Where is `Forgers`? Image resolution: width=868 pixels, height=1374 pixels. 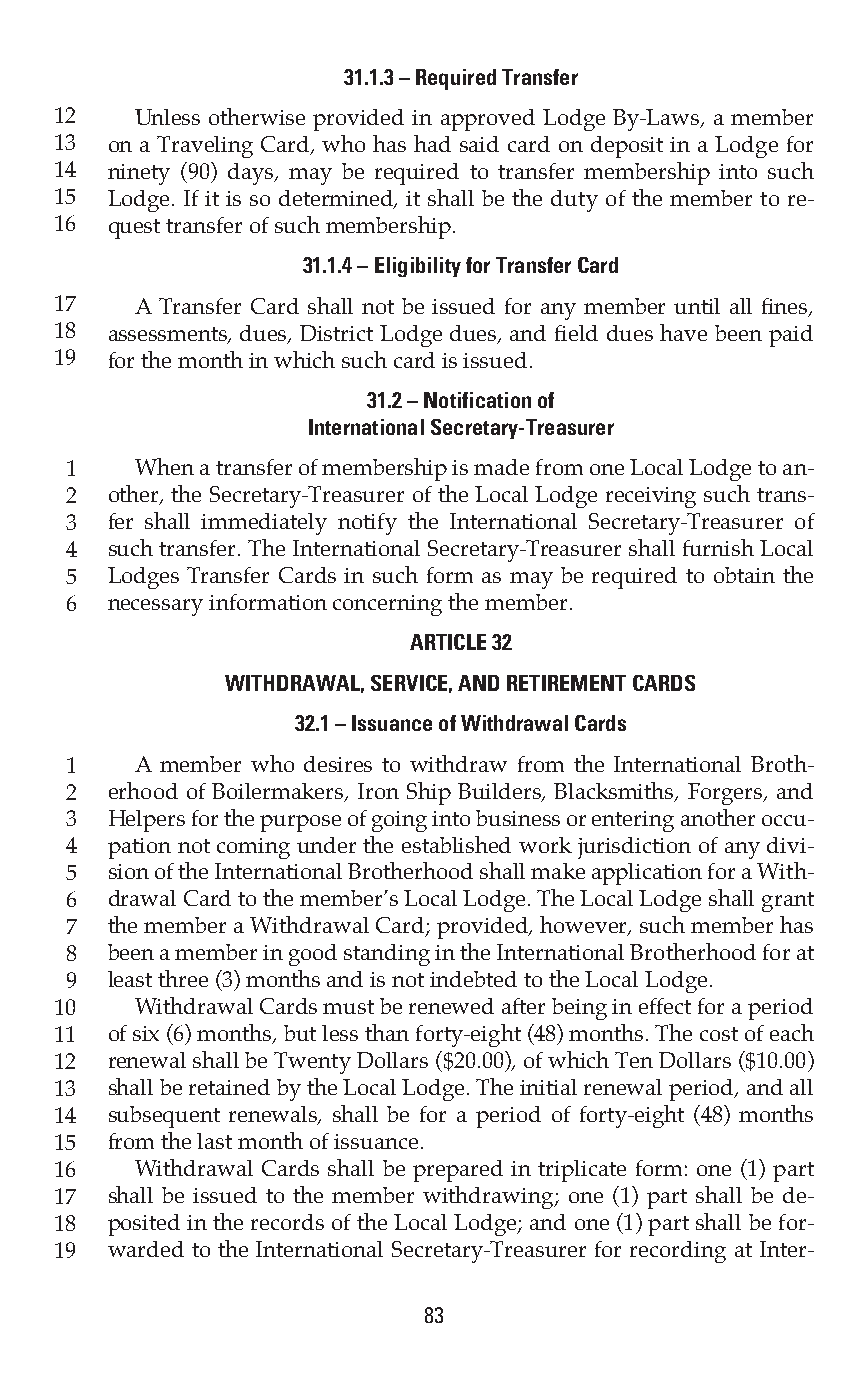
Forgers is located at coordinates (726, 794).
